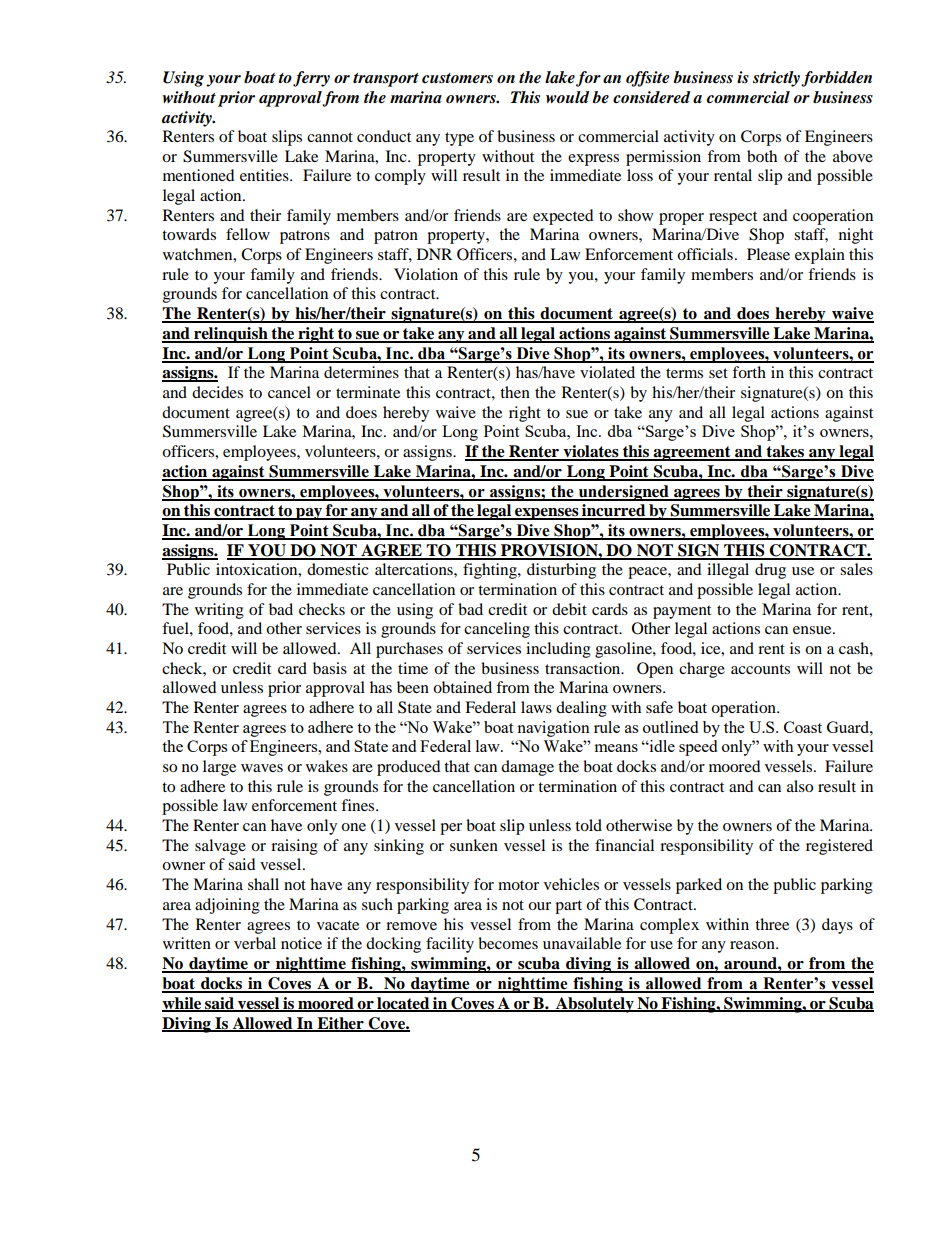  I want to click on also, so click(800, 786).
